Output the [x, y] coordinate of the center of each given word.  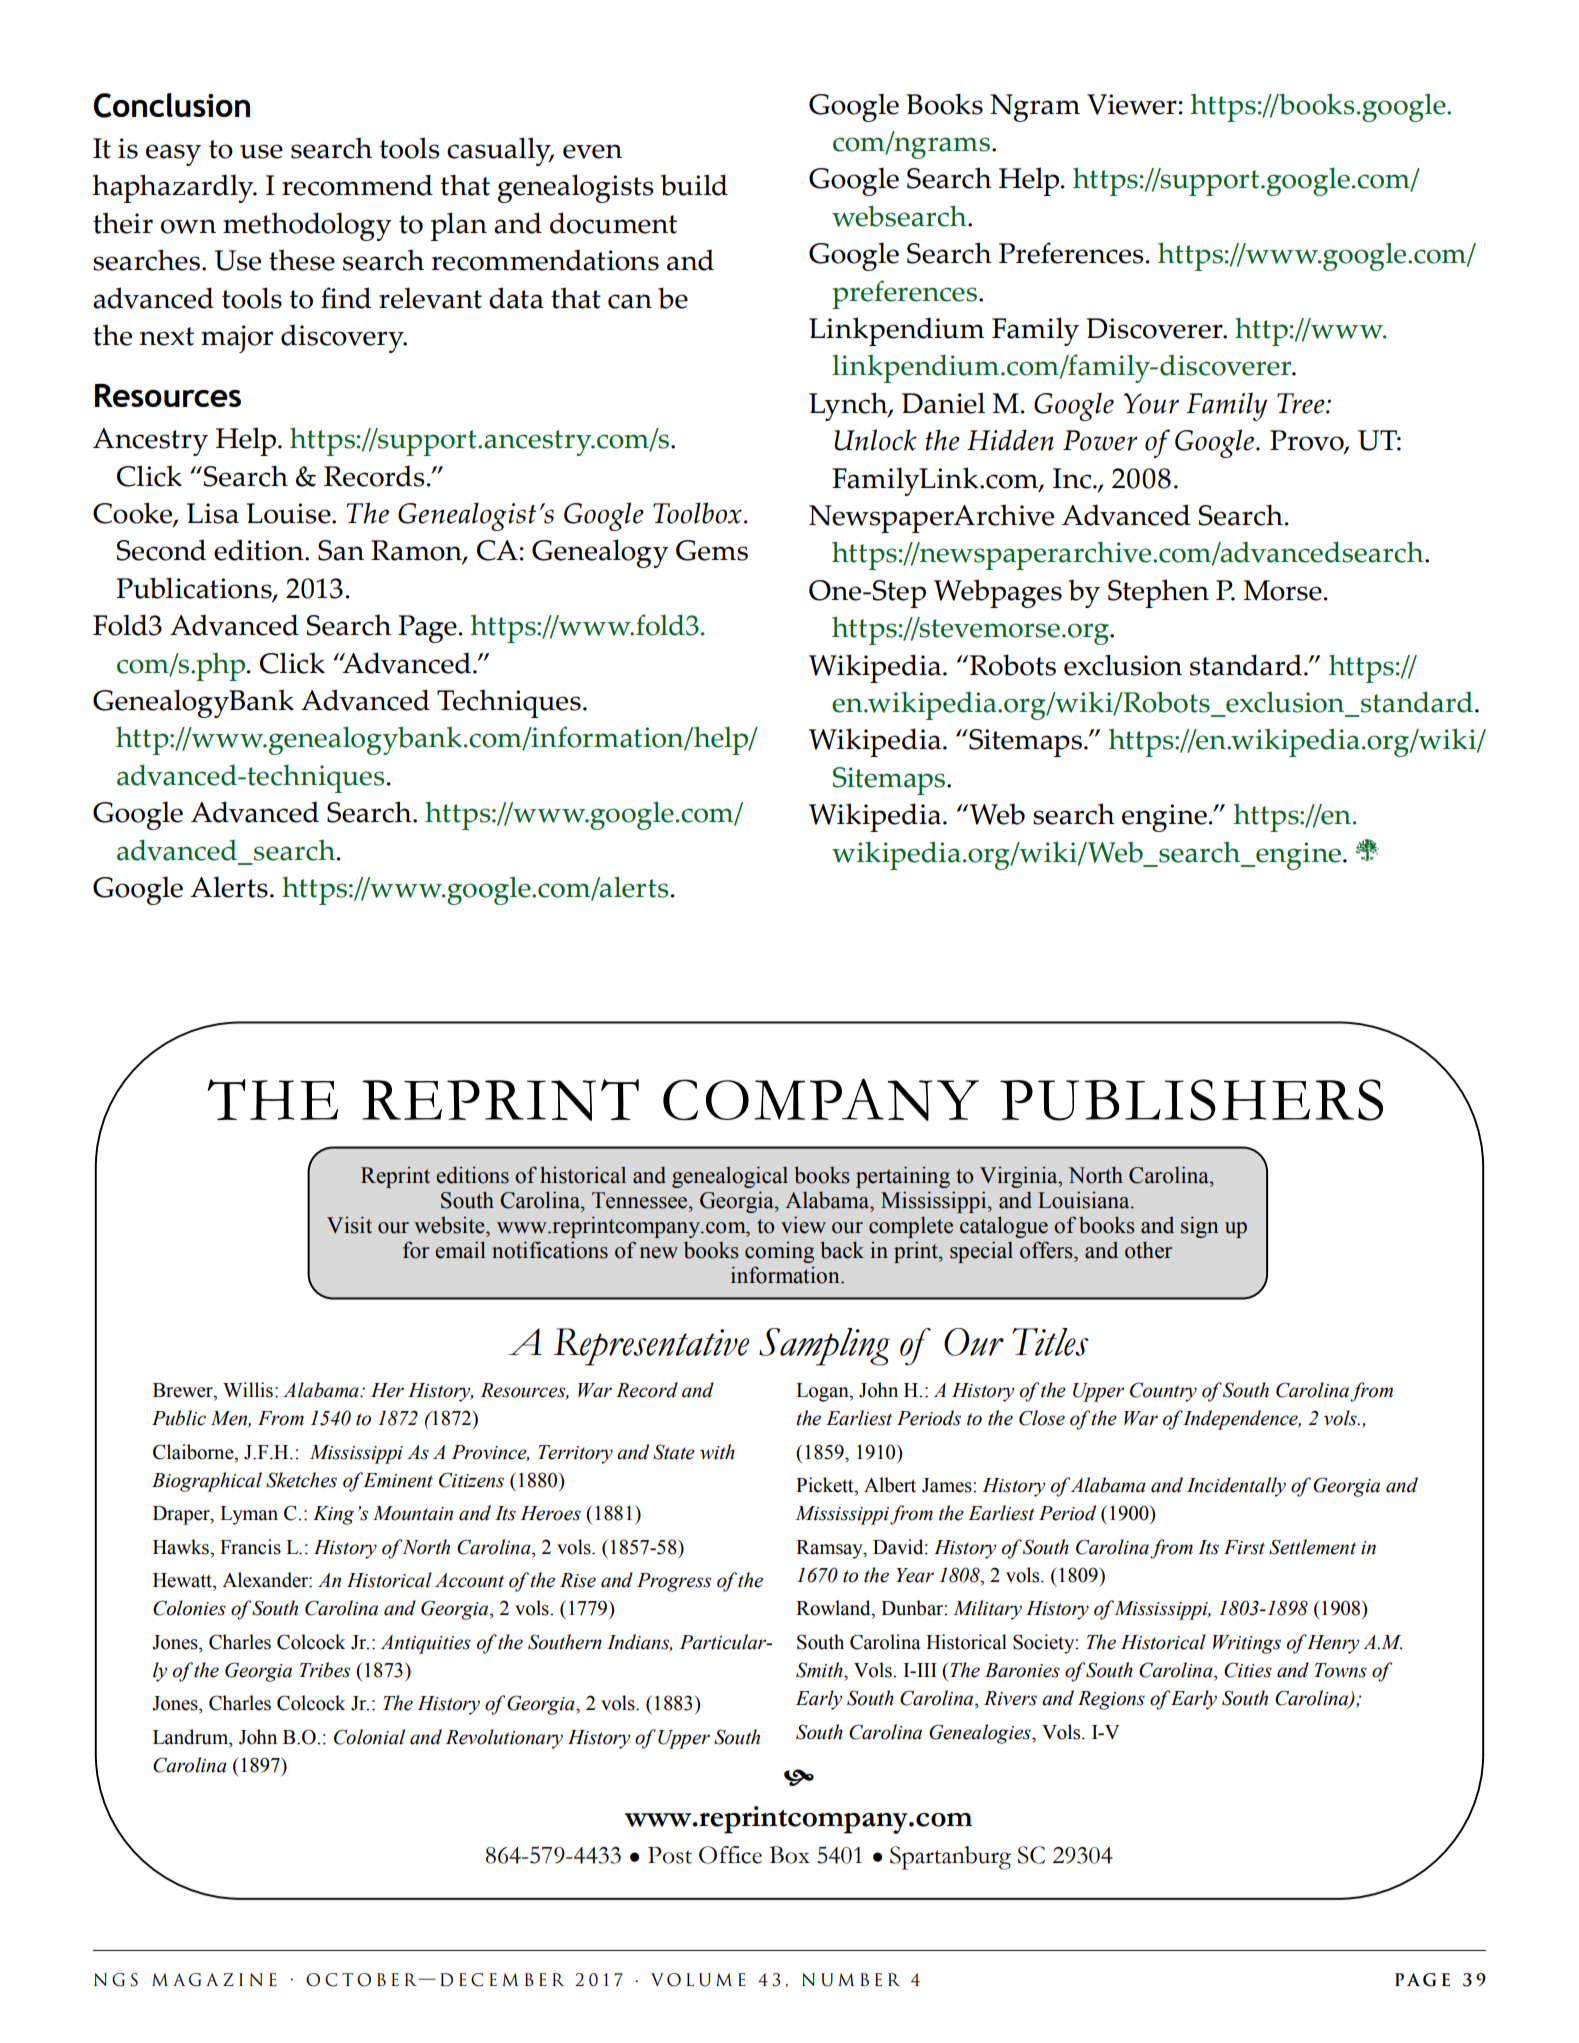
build [694, 185]
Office [730, 1855]
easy [173, 155]
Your [1151, 403]
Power [1100, 440]
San [341, 550]
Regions [1111, 1700]
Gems [712, 550]
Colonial [369, 1737]
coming [779, 1252]
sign [1199, 1227]
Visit [349, 1225]
